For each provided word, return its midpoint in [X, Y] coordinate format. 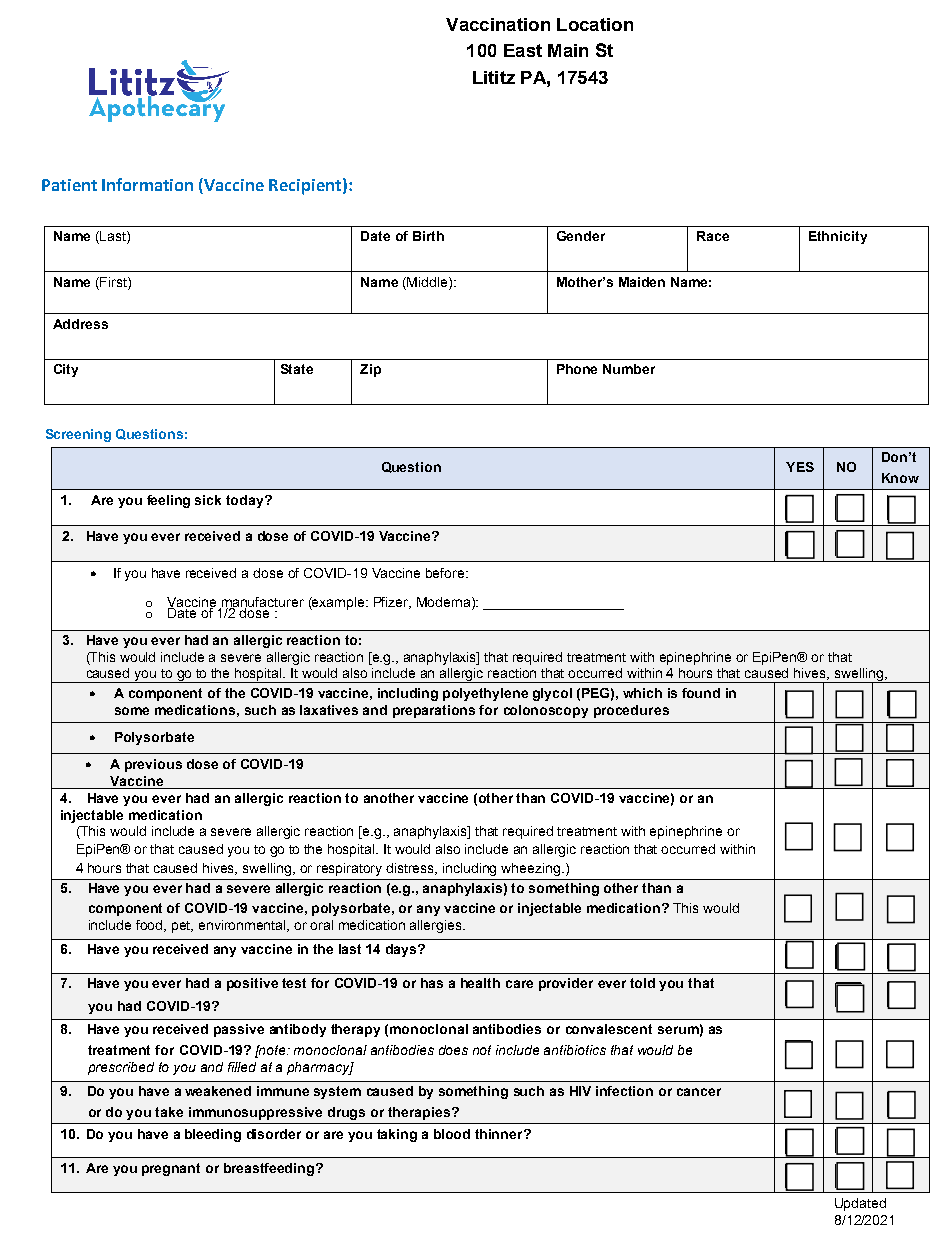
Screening [78, 435]
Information [147, 184]
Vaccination [498, 24]
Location [595, 24]
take [169, 1112]
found [701, 693]
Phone [577, 369]
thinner [500, 1134]
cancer [699, 1092]
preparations [434, 711]
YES [800, 467]
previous [153, 765]
